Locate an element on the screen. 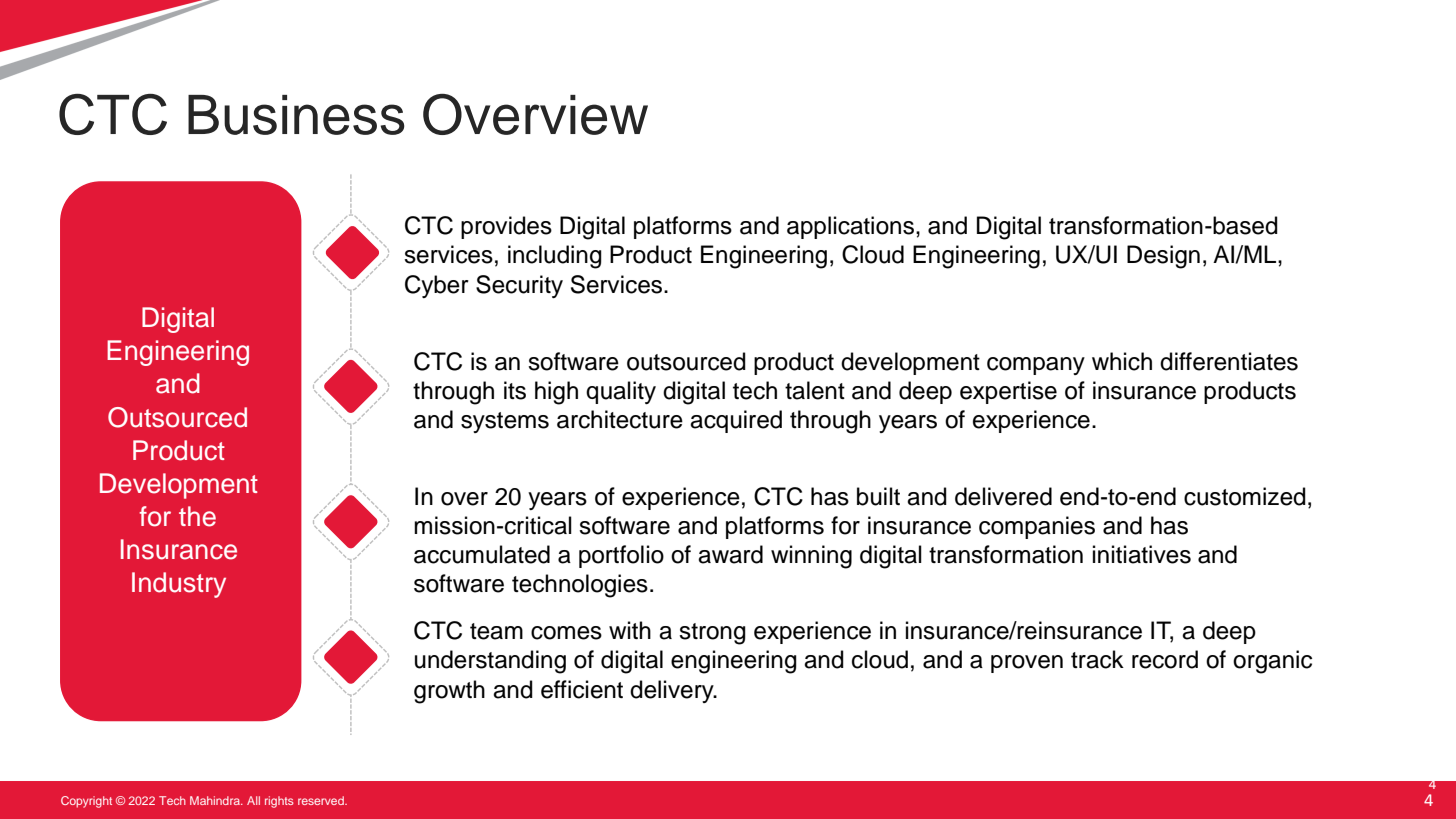 The image size is (1456, 819). strong is located at coordinates (712, 634).
